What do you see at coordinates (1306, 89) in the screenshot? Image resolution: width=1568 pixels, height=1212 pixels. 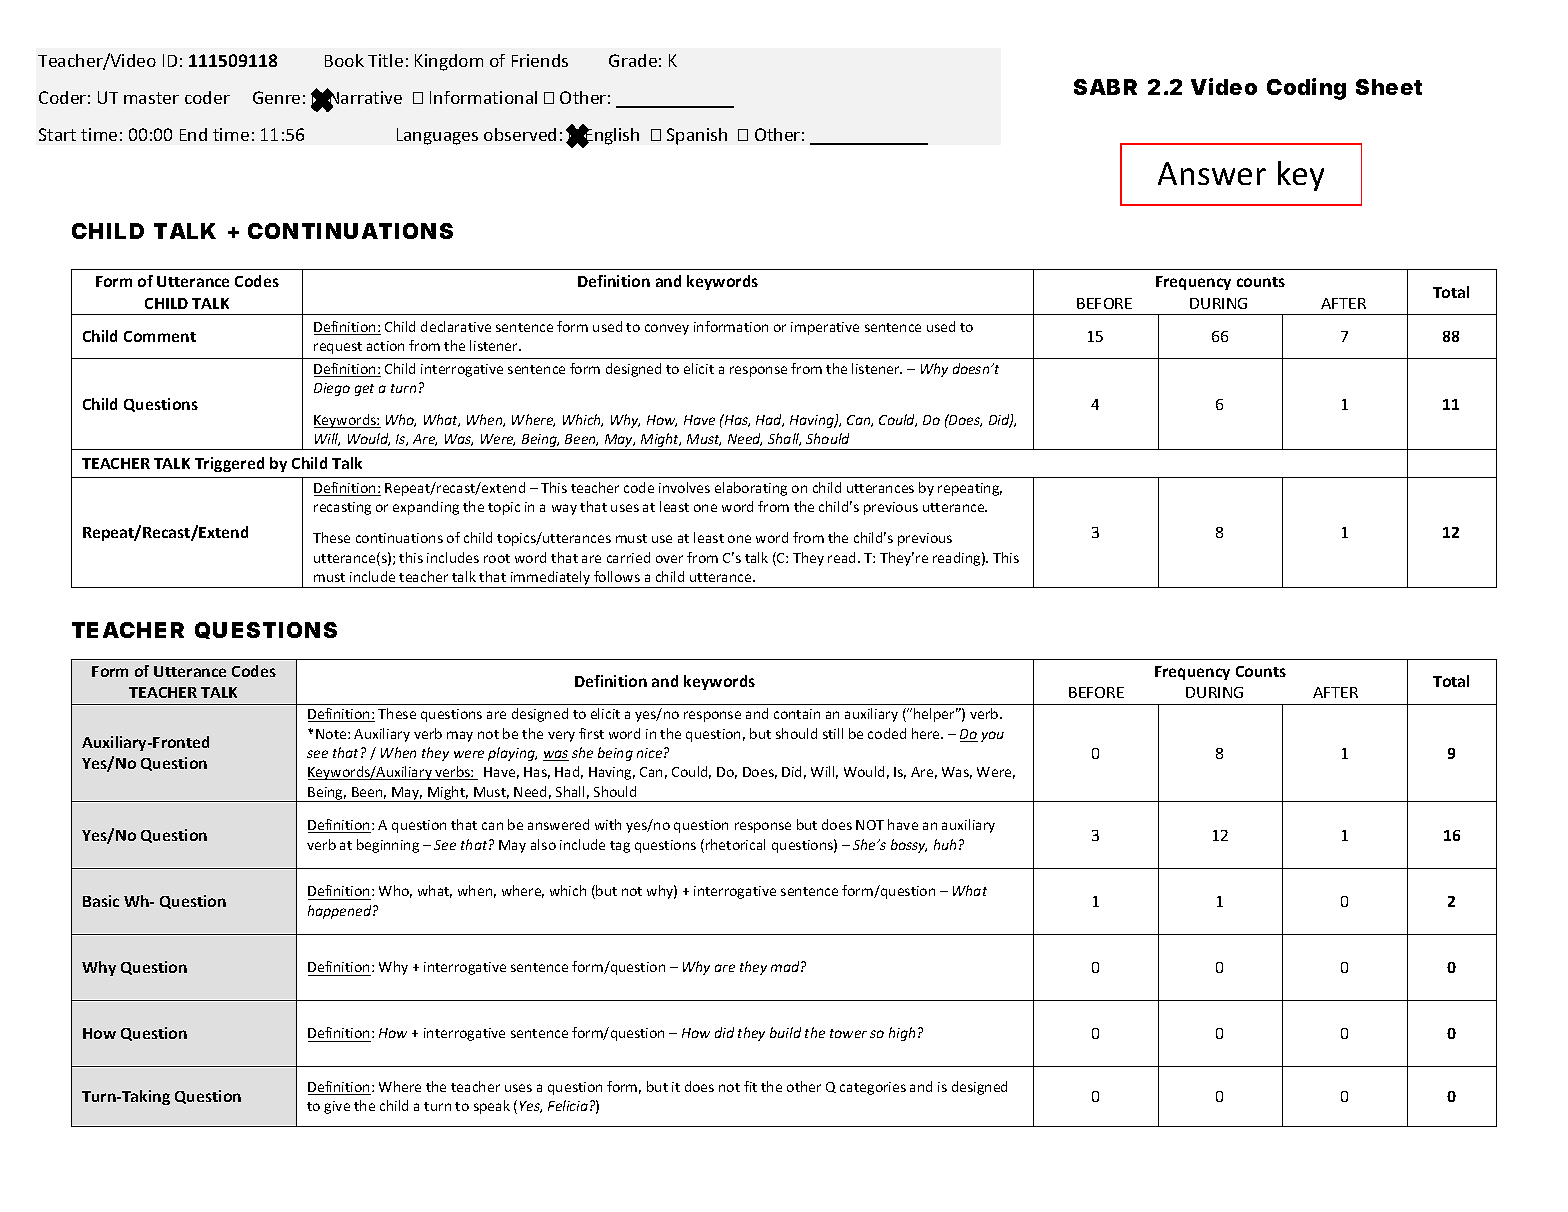 I see `Coding` at bounding box center [1306, 89].
